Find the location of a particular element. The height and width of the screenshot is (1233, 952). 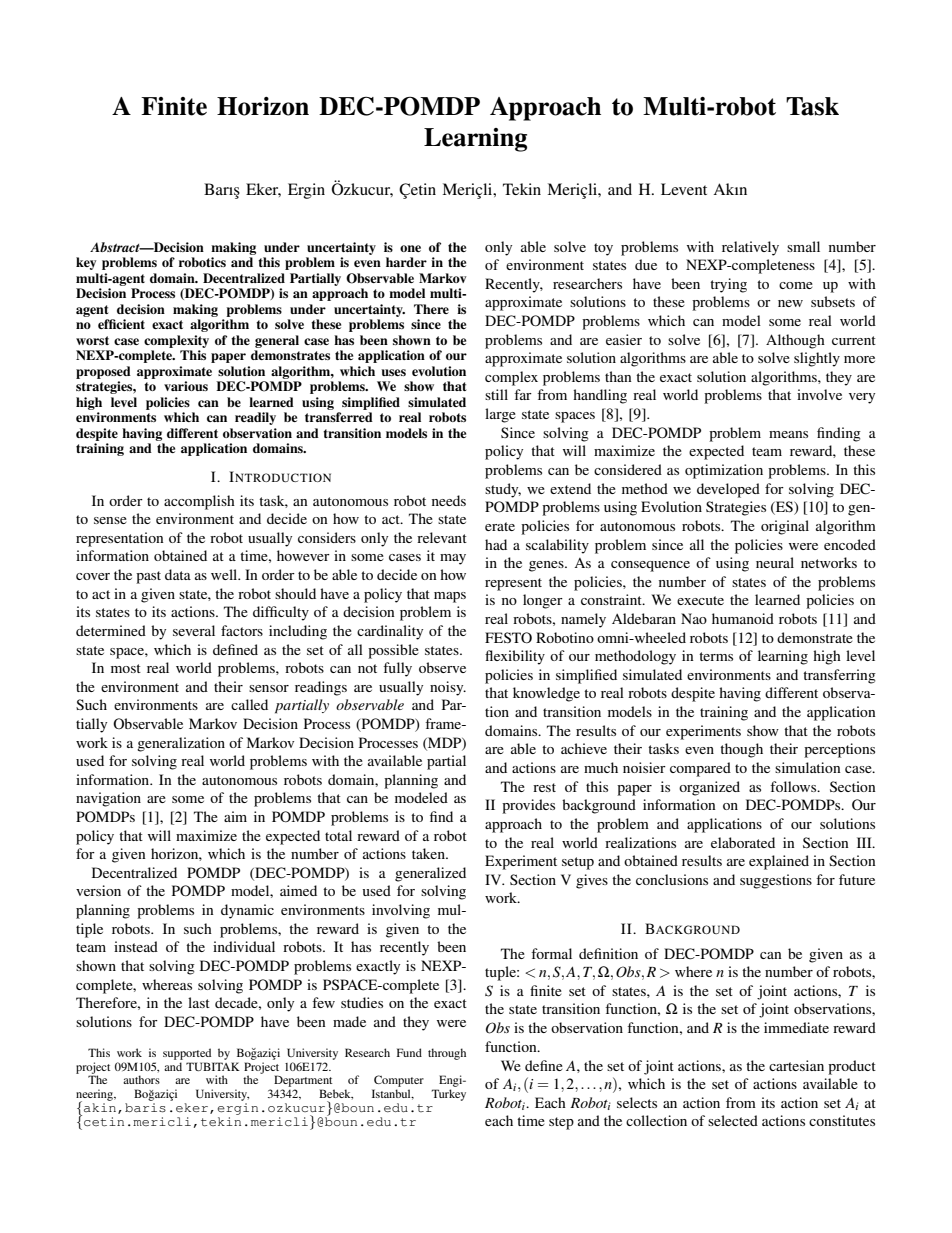

transferring is located at coordinates (839, 676).
